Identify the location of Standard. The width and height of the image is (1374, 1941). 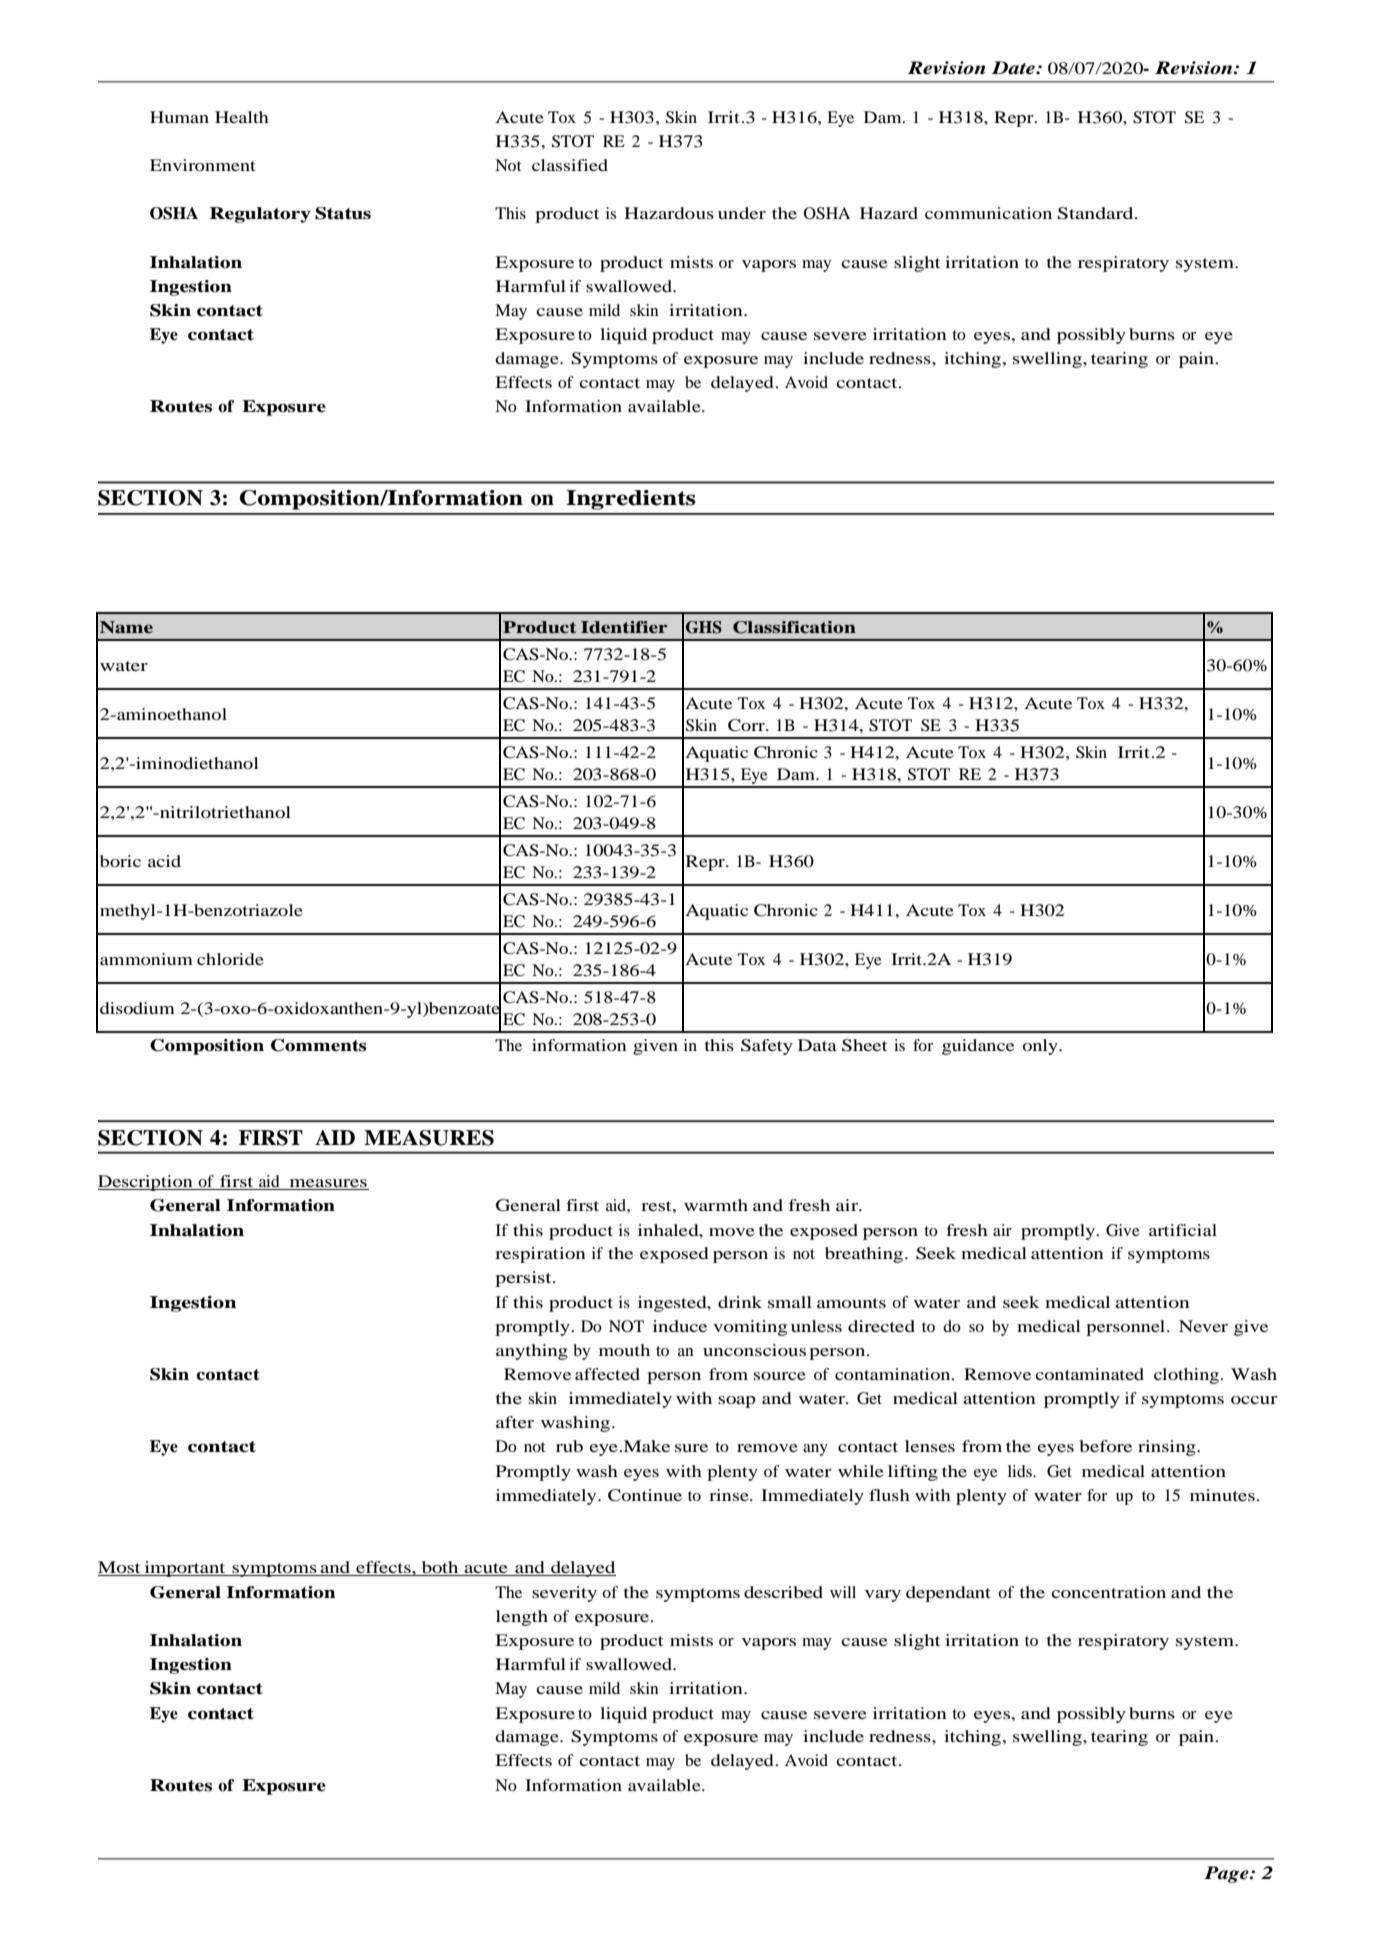
(1096, 213).
